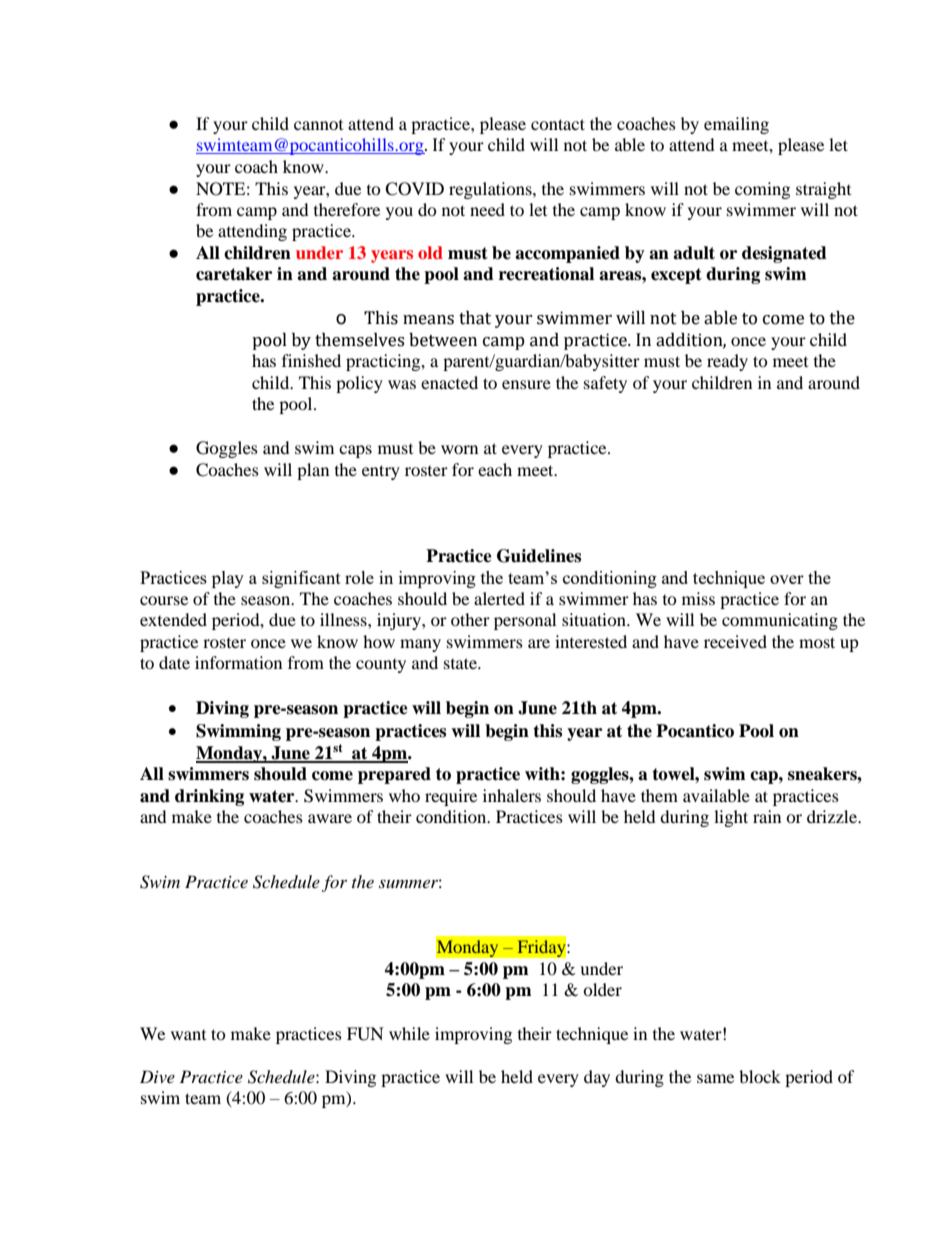 The image size is (952, 1233). I want to click on regulations, so click(491, 190).
